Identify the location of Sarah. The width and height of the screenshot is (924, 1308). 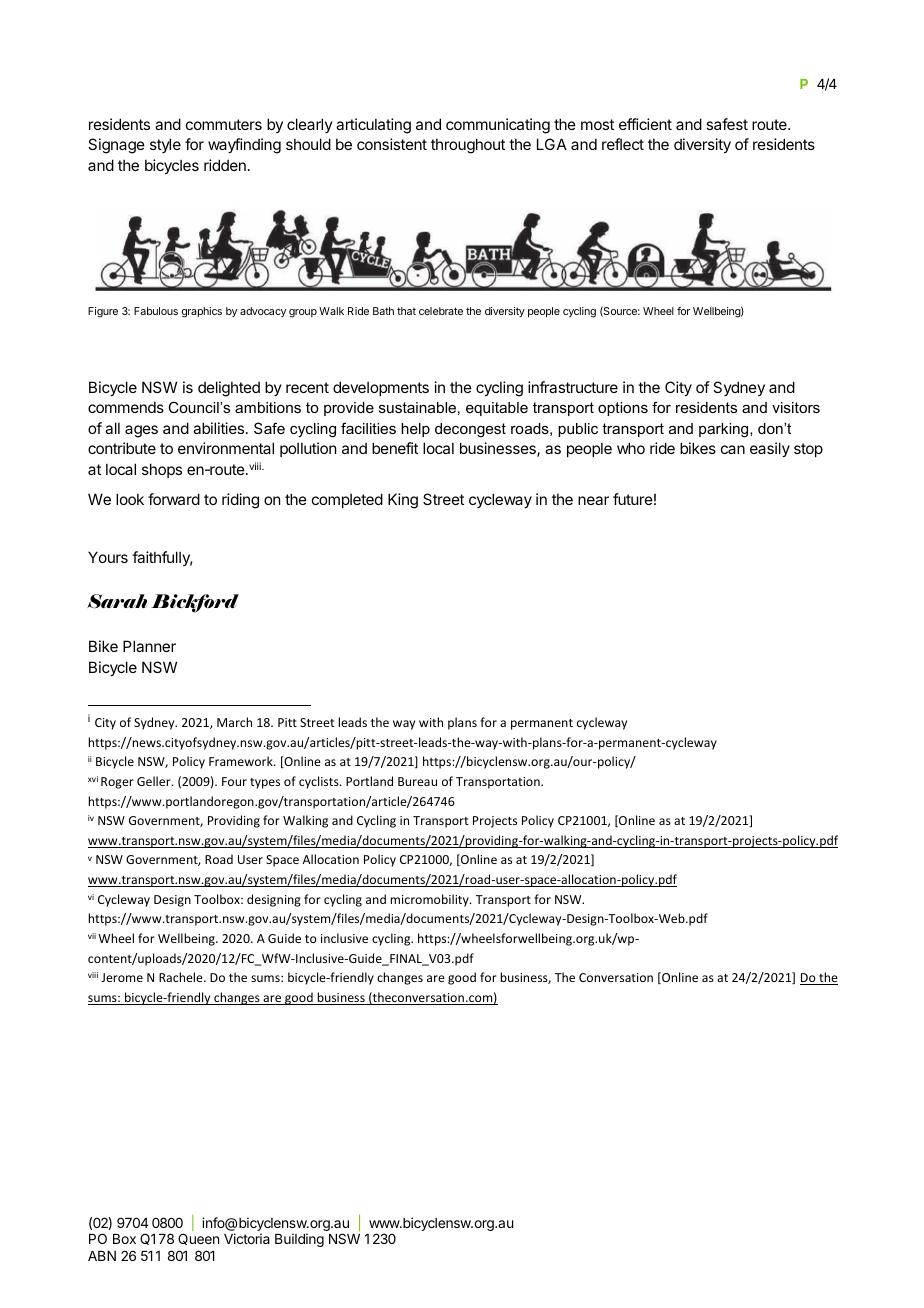
(117, 601).
